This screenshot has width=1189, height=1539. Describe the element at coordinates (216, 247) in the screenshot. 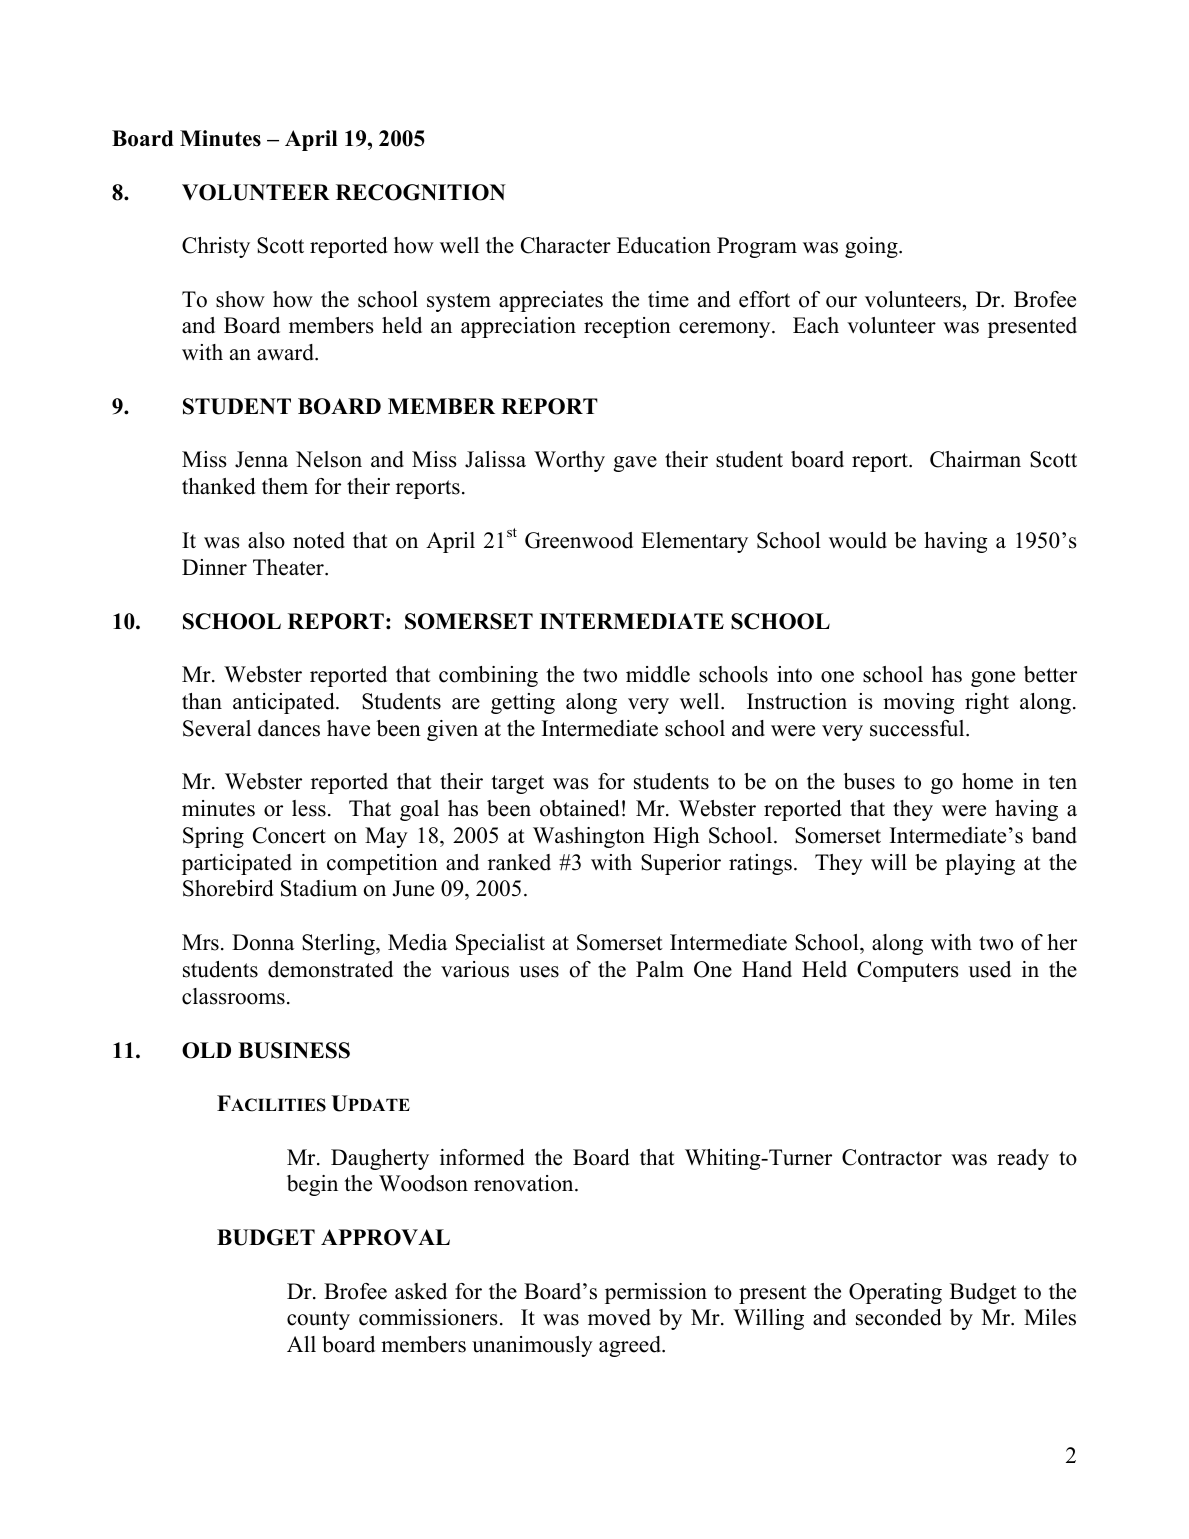

I see `Christy` at that location.
